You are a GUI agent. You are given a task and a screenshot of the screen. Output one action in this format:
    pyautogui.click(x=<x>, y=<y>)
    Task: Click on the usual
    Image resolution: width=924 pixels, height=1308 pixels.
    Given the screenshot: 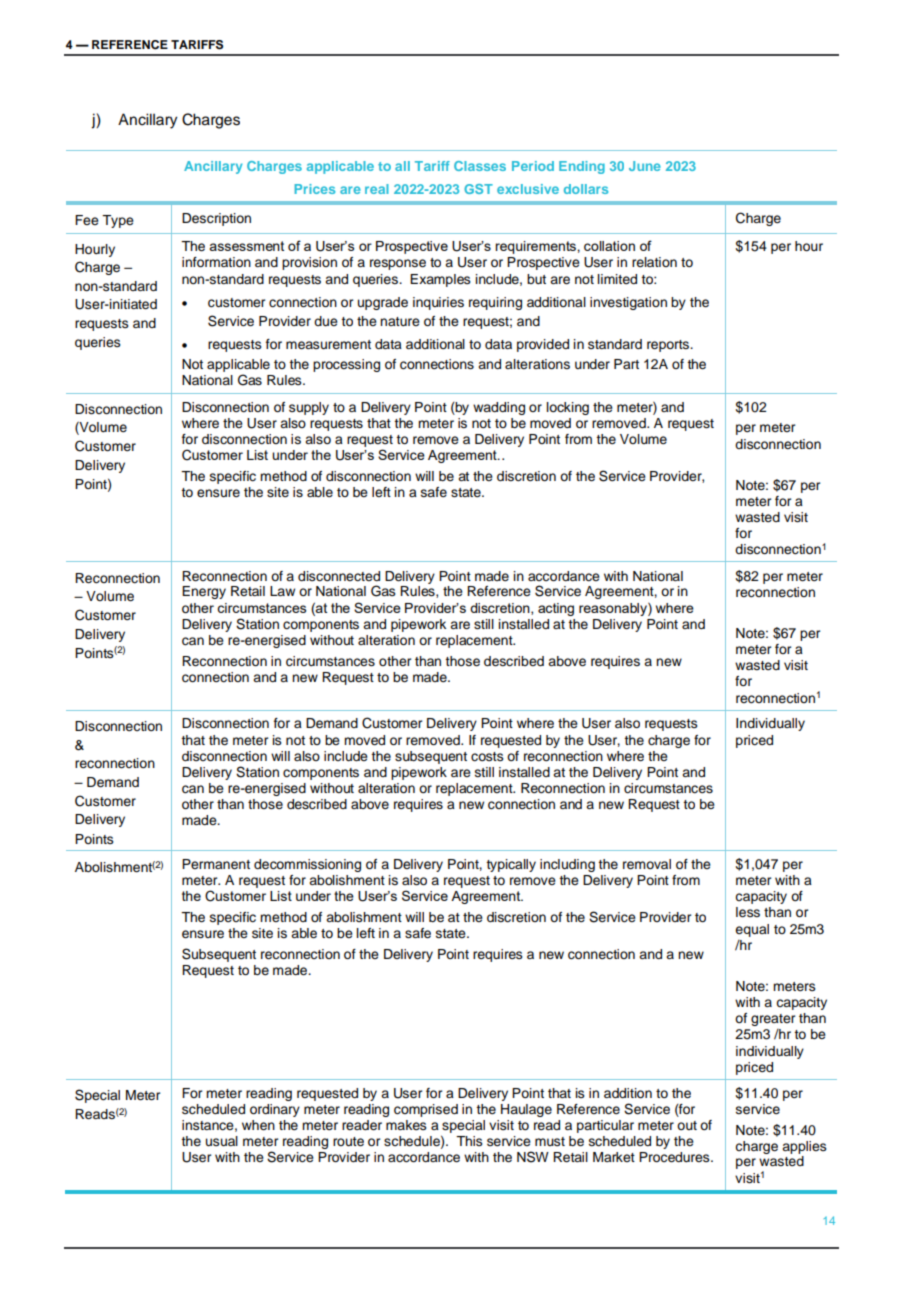 What is the action you would take?
    pyautogui.click(x=222, y=1141)
